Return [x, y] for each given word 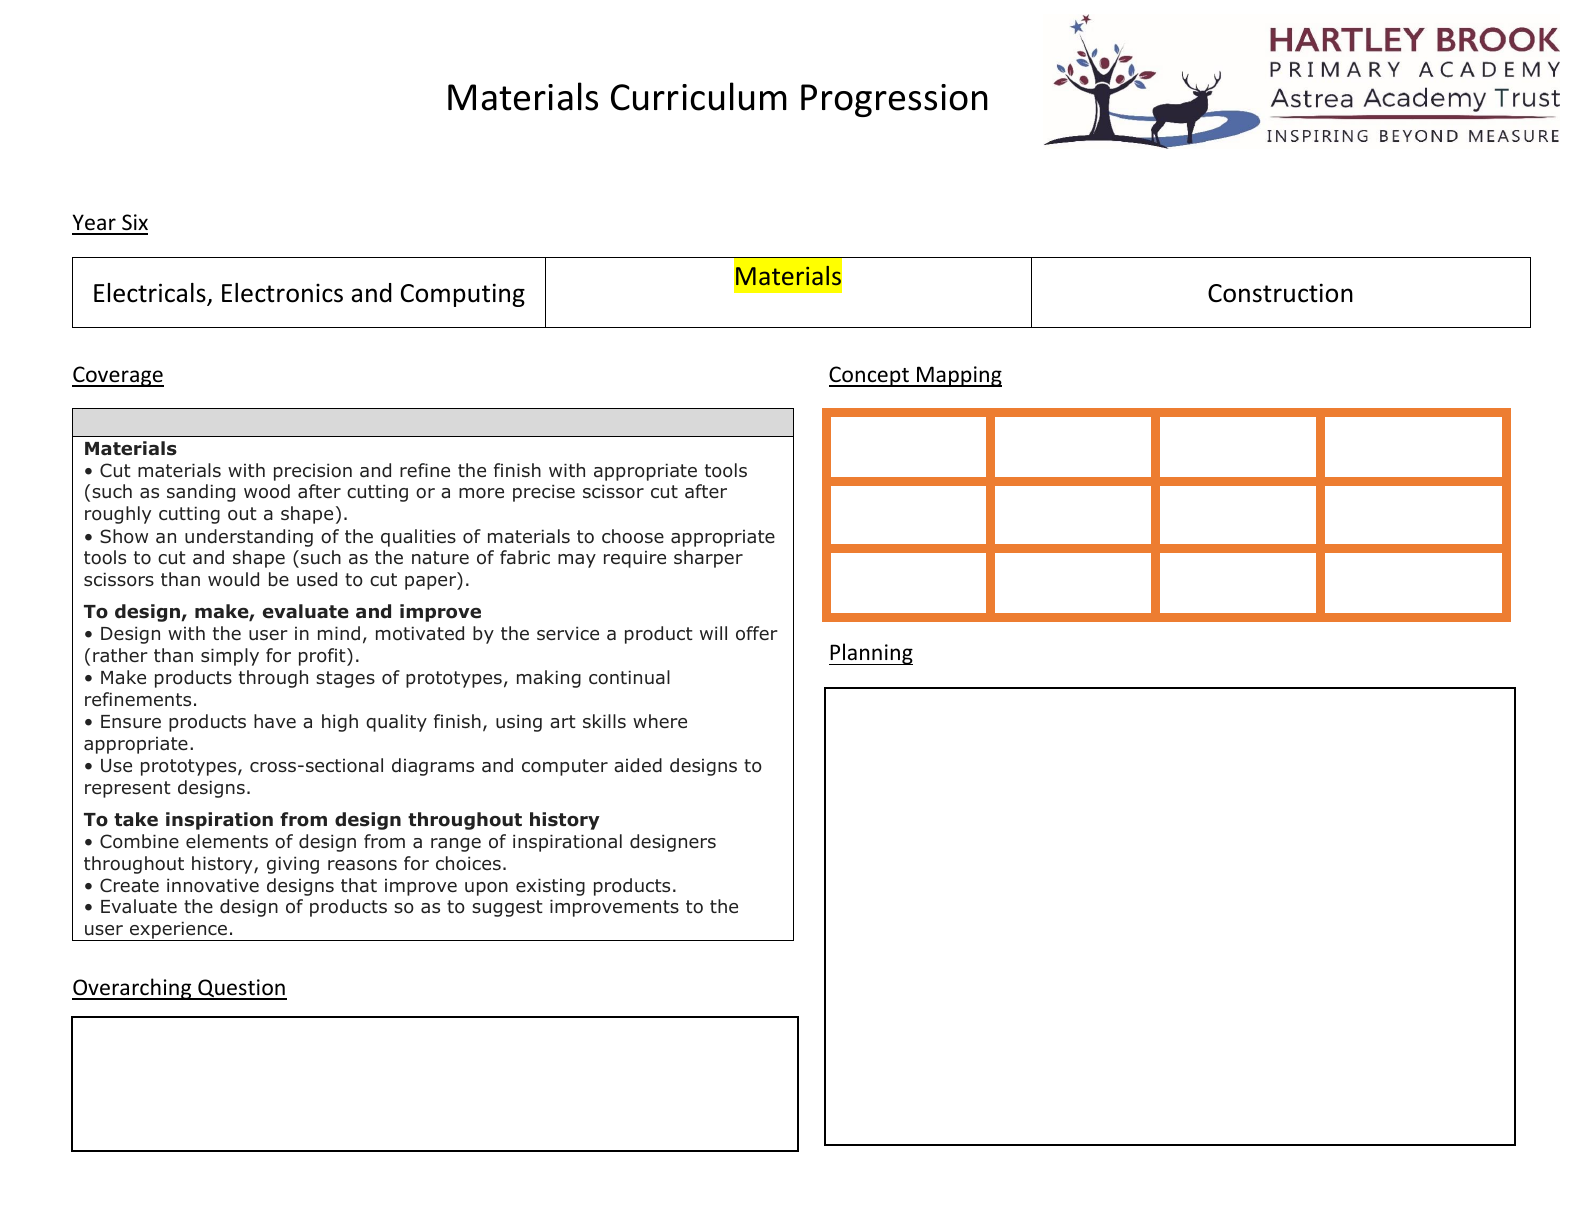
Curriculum [699, 96]
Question [241, 989]
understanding [249, 538]
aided [638, 765]
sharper [708, 559]
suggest [507, 908]
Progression [894, 100]
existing [550, 887]
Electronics [282, 293]
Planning [871, 654]
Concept [870, 376]
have [275, 721]
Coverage [118, 376]
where [660, 721]
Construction [1280, 293]
